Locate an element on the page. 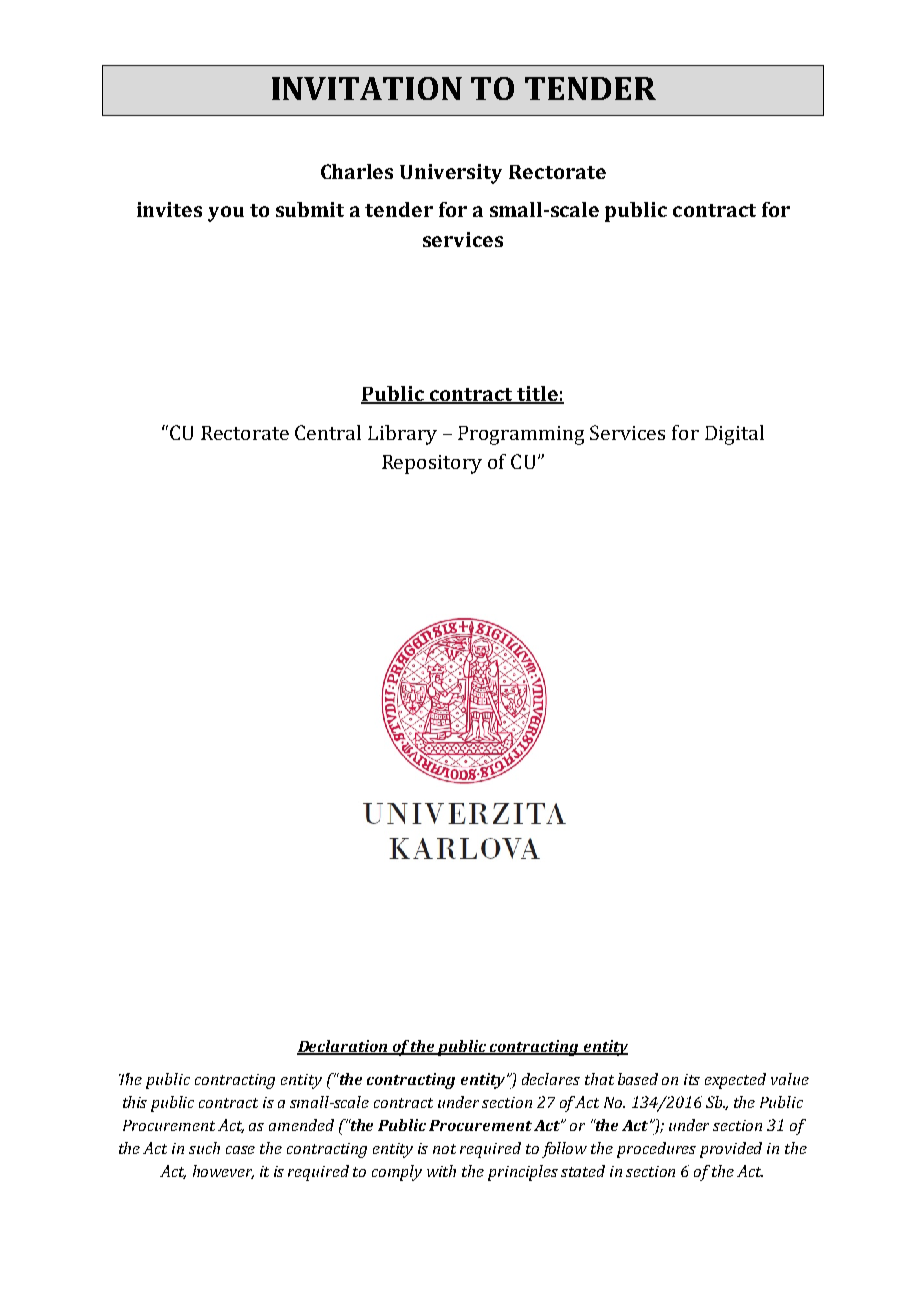  University is located at coordinates (451, 174).
